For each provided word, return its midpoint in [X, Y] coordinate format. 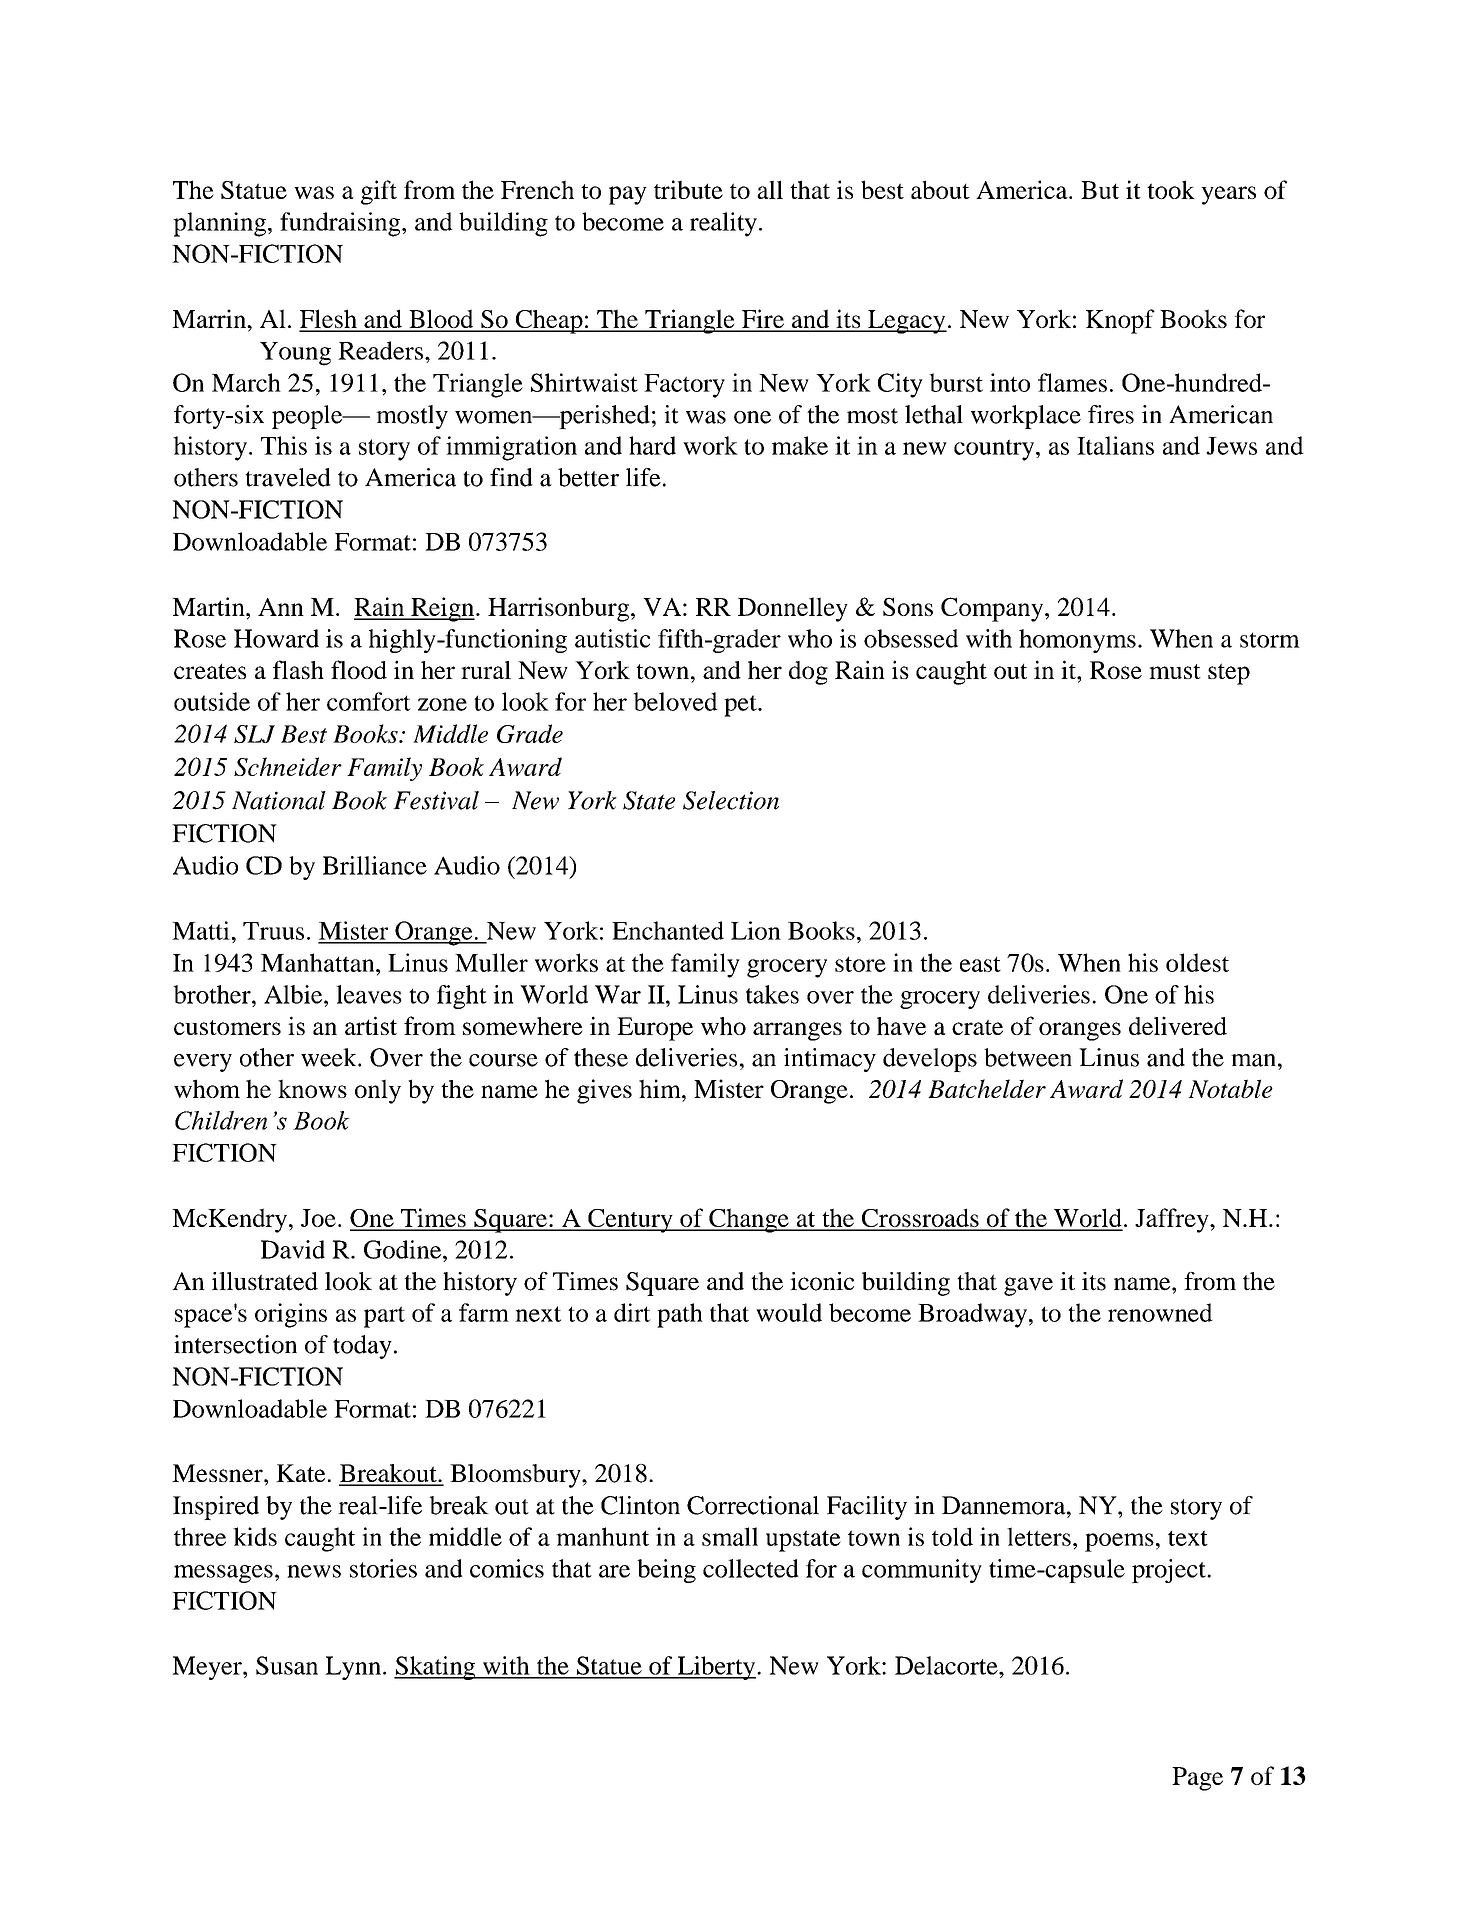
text [1188, 1538]
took [1171, 189]
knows [312, 1088]
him [661, 1088]
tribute [688, 189]
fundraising [341, 224]
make [800, 445]
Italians [1115, 445]
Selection [731, 800]
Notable [1230, 1088]
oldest [1197, 962]
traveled [288, 477]
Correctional [753, 1505]
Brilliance [375, 865]
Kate [300, 1473]
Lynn [353, 1668]
